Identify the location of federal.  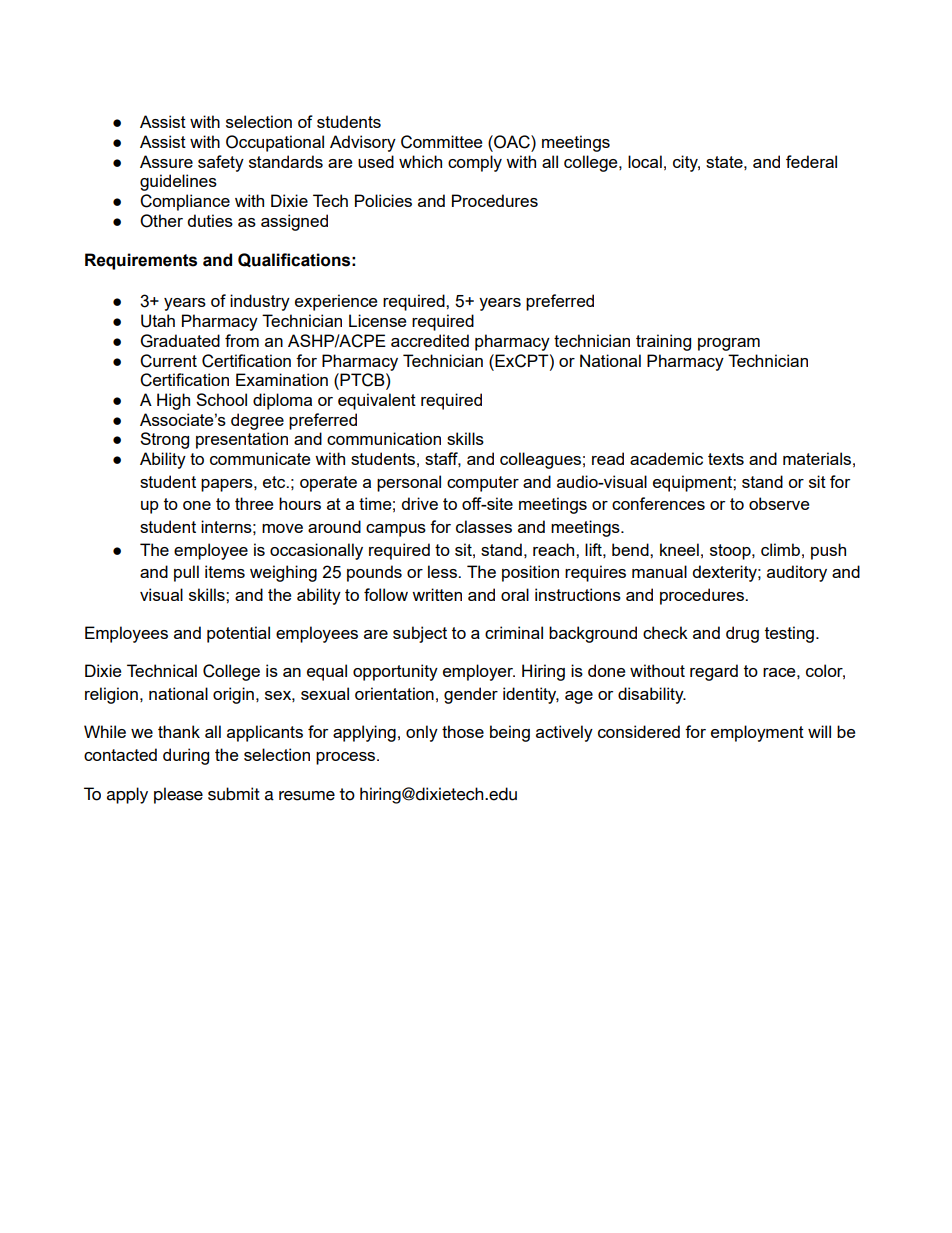
(811, 161).
